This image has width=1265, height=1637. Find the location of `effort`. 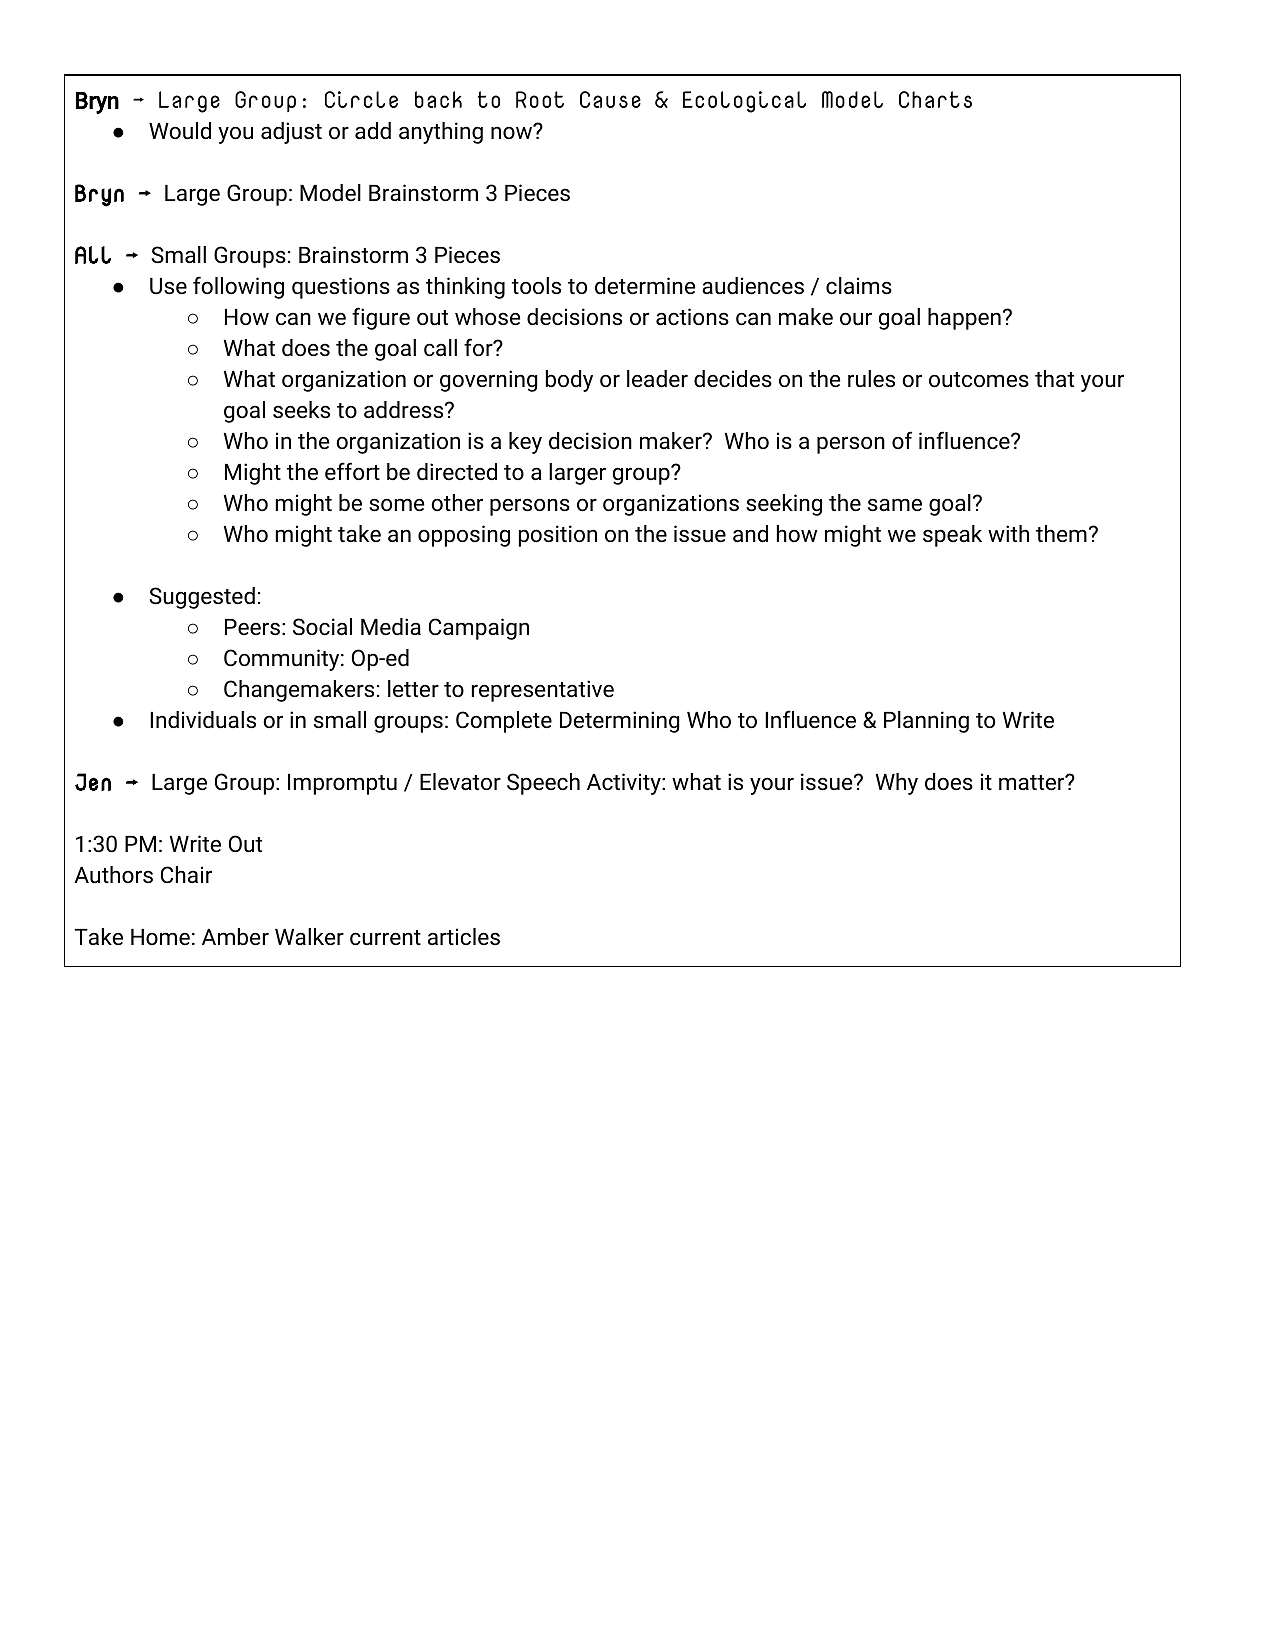

effort is located at coordinates (352, 471).
